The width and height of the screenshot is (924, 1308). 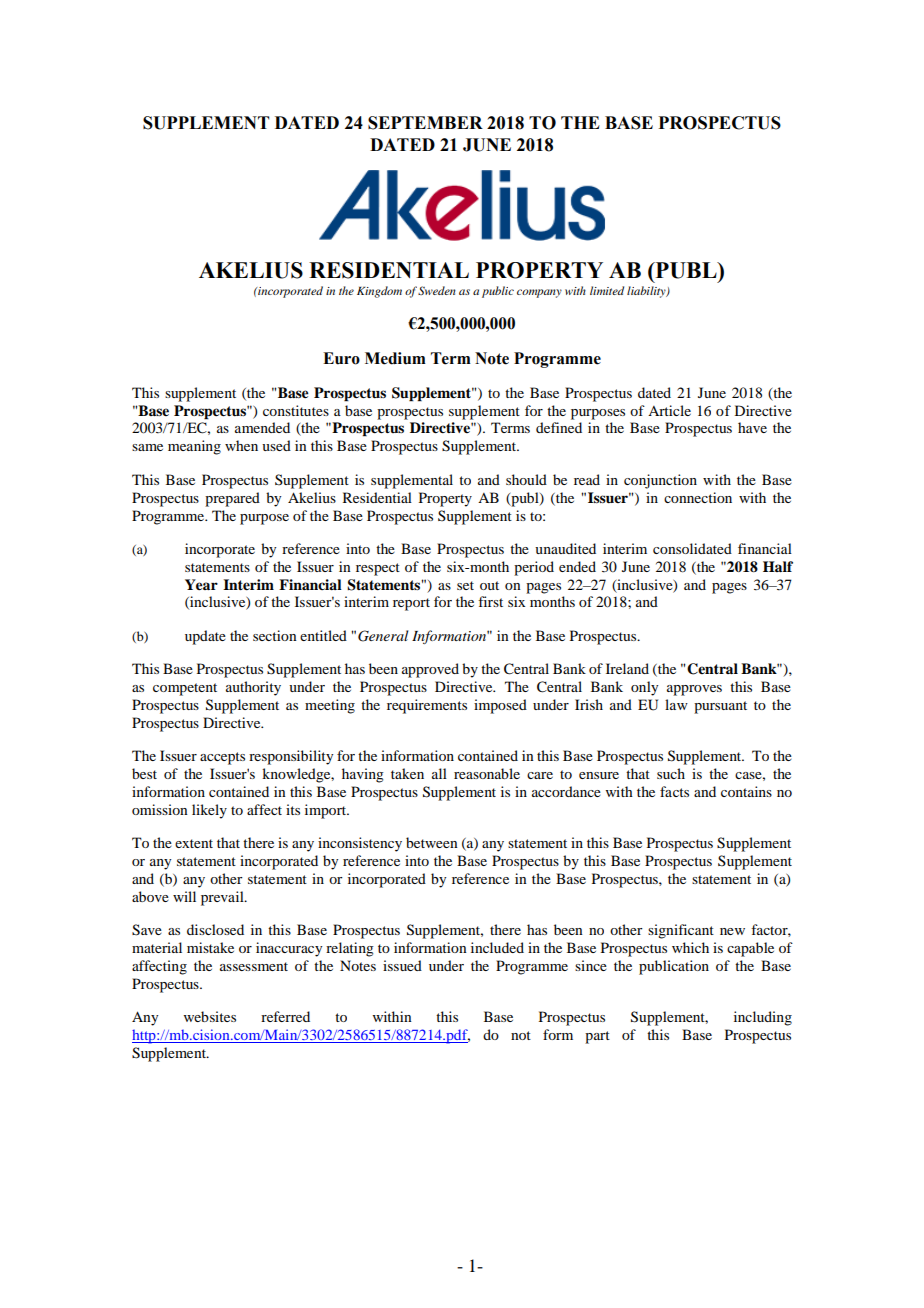 I want to click on Half, so click(x=778, y=566).
